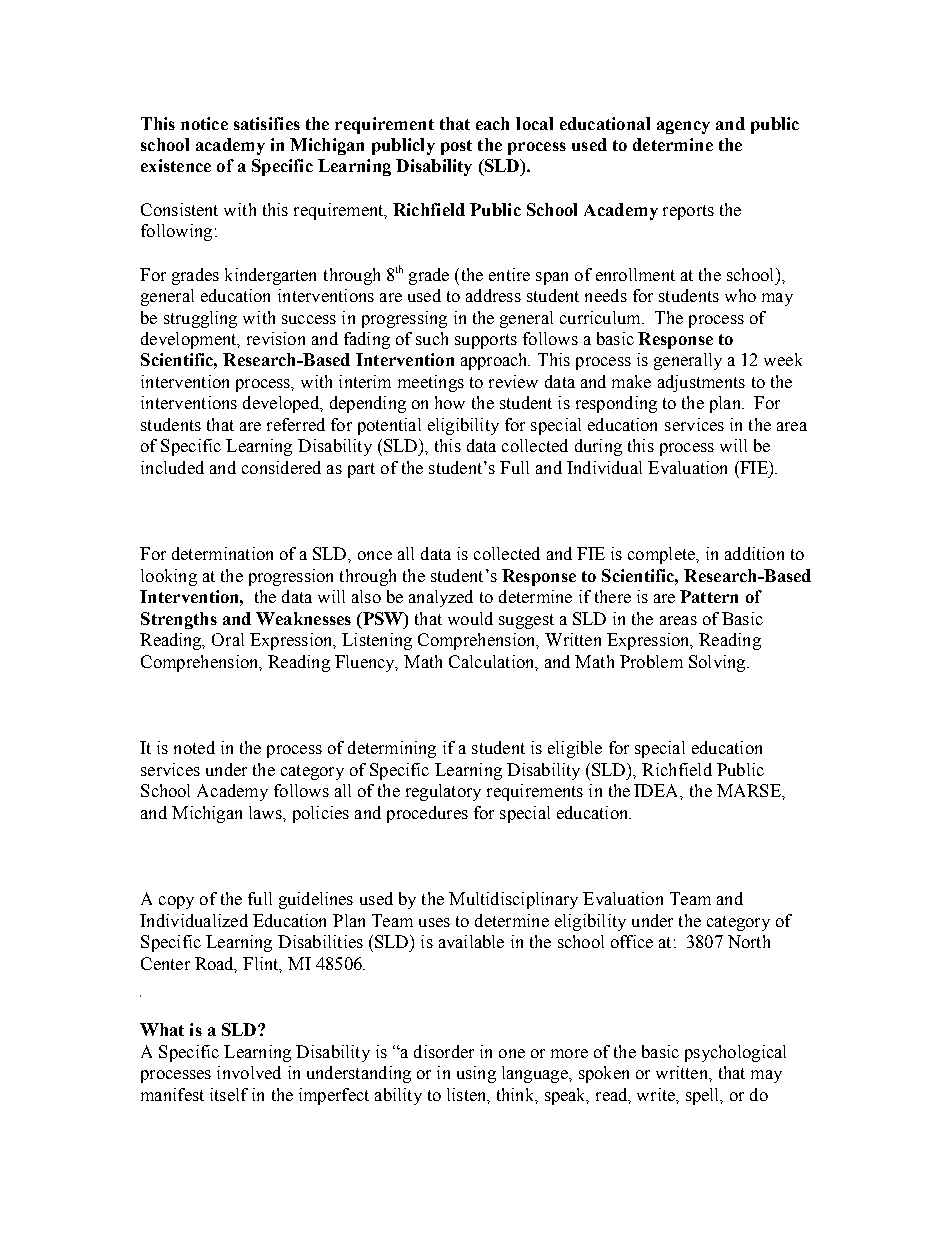 This document has width=952, height=1233. Describe the element at coordinates (683, 127) in the document. I see `agency` at that location.
